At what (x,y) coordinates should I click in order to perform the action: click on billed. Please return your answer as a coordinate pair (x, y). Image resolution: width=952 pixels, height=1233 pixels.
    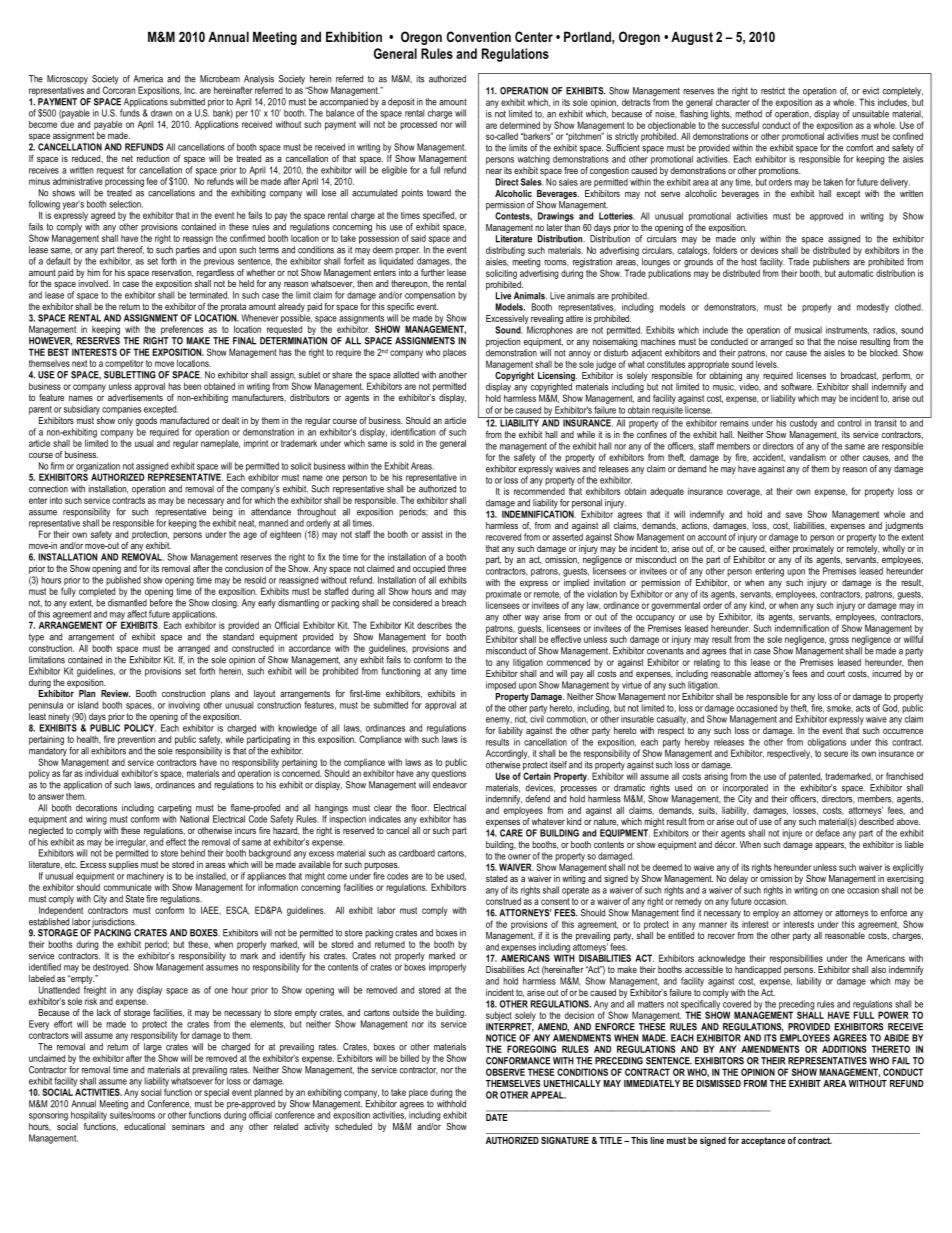
    Looking at the image, I should click on (409, 1058).
